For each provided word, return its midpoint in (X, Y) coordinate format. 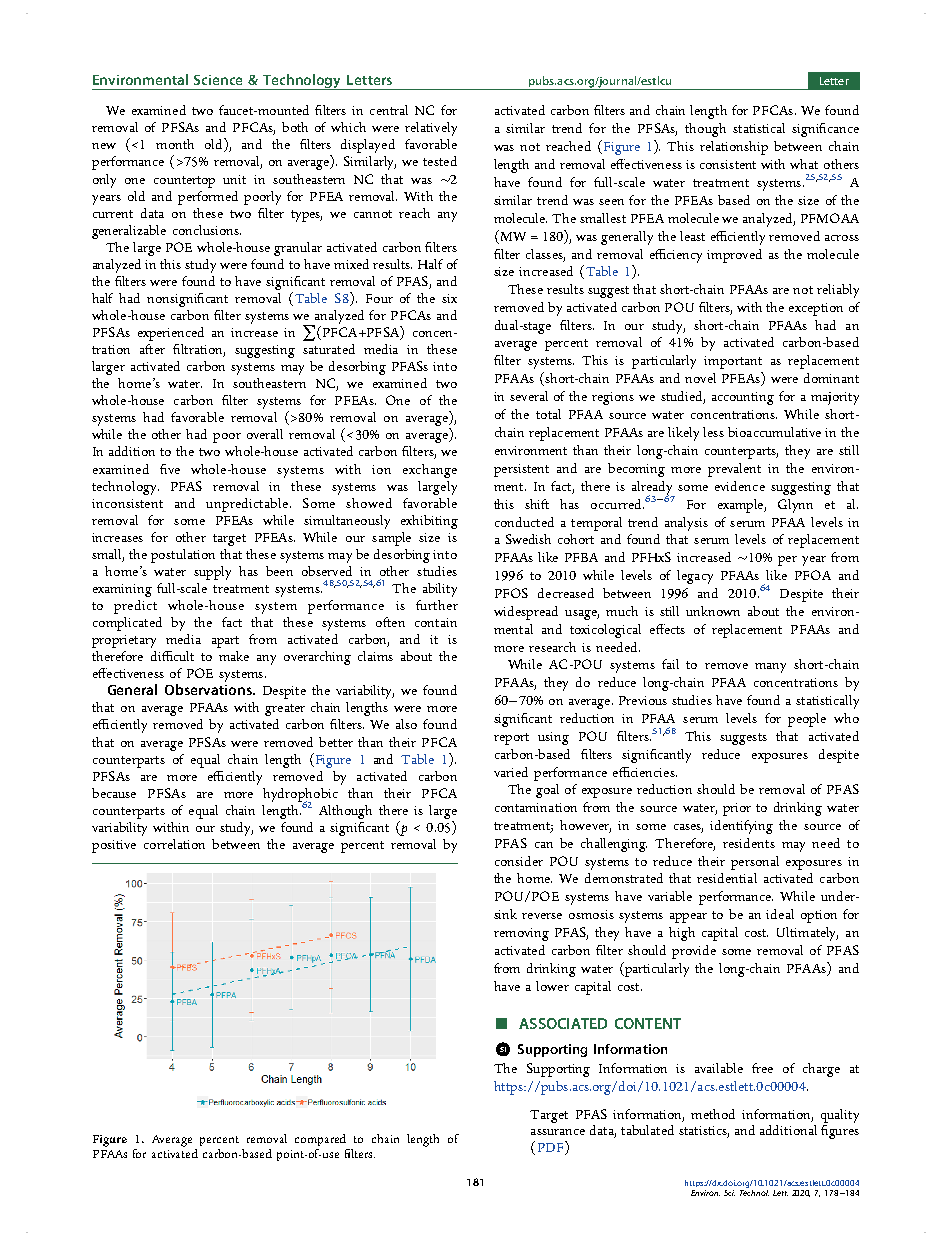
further (437, 605)
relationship (734, 148)
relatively (431, 129)
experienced (171, 334)
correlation (174, 844)
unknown (713, 611)
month (175, 144)
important (733, 362)
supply (212, 573)
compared (320, 1140)
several (529, 396)
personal (755, 863)
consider (519, 861)
